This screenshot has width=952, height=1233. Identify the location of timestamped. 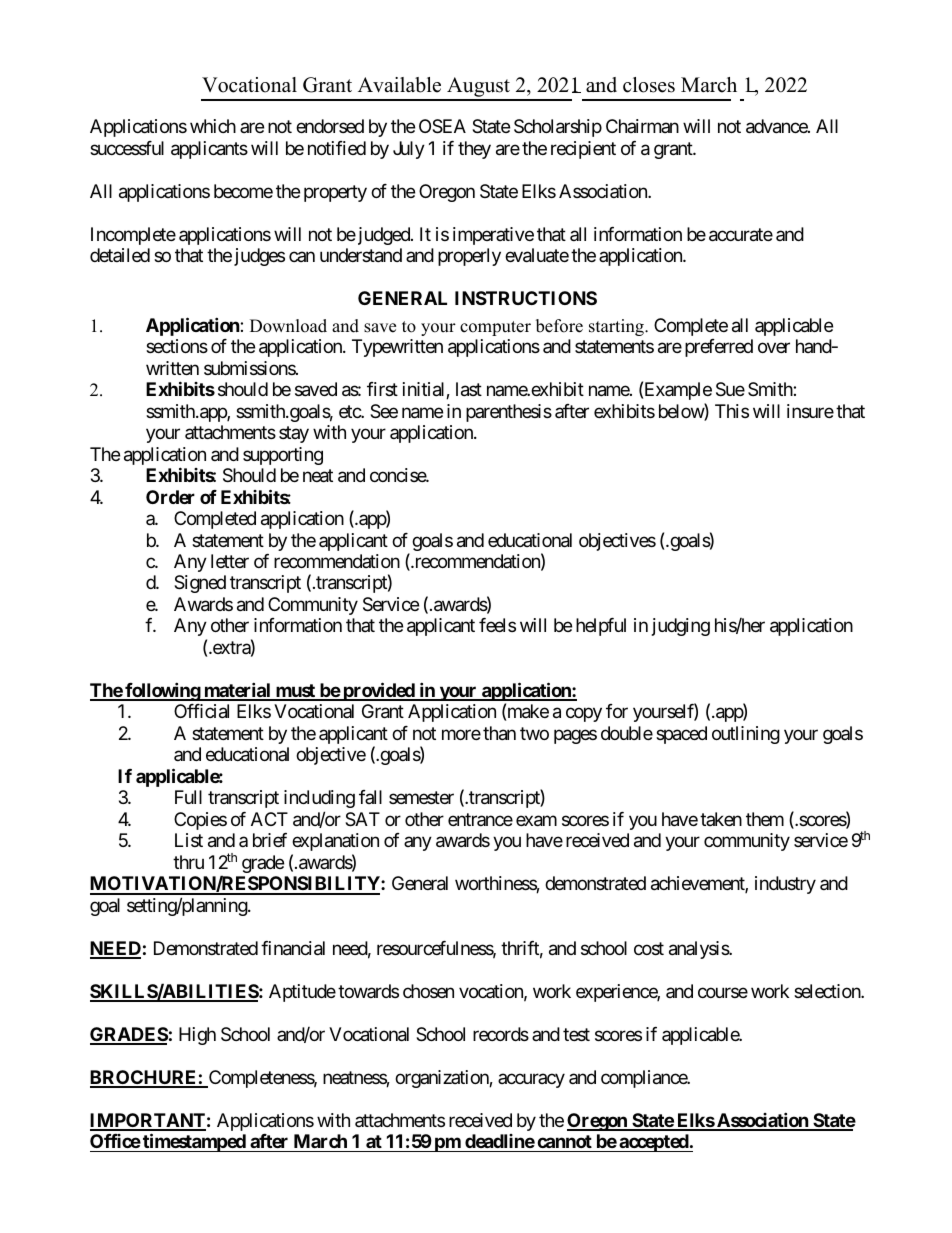
(194, 1142).
